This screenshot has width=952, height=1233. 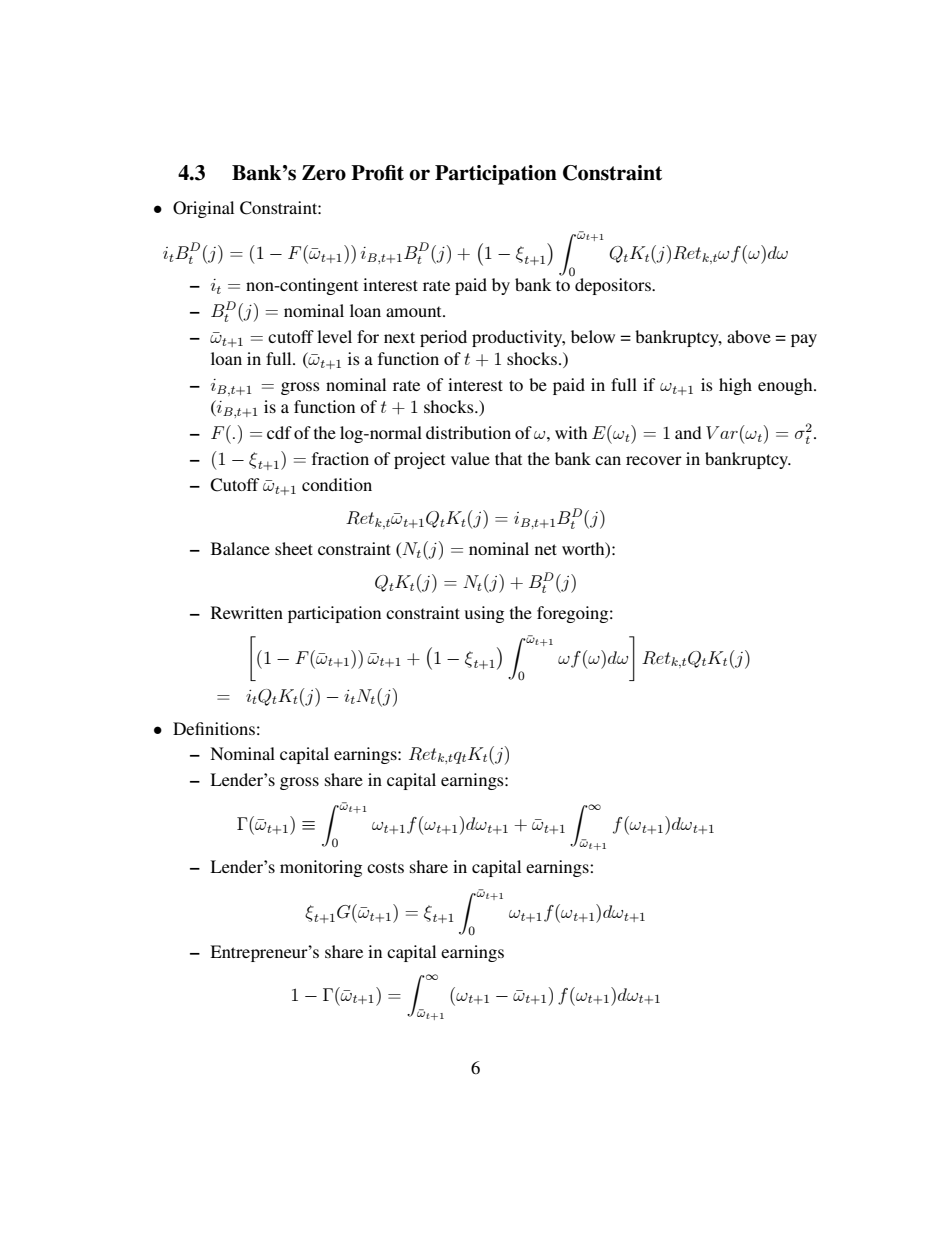 I want to click on Zero, so click(x=324, y=173).
